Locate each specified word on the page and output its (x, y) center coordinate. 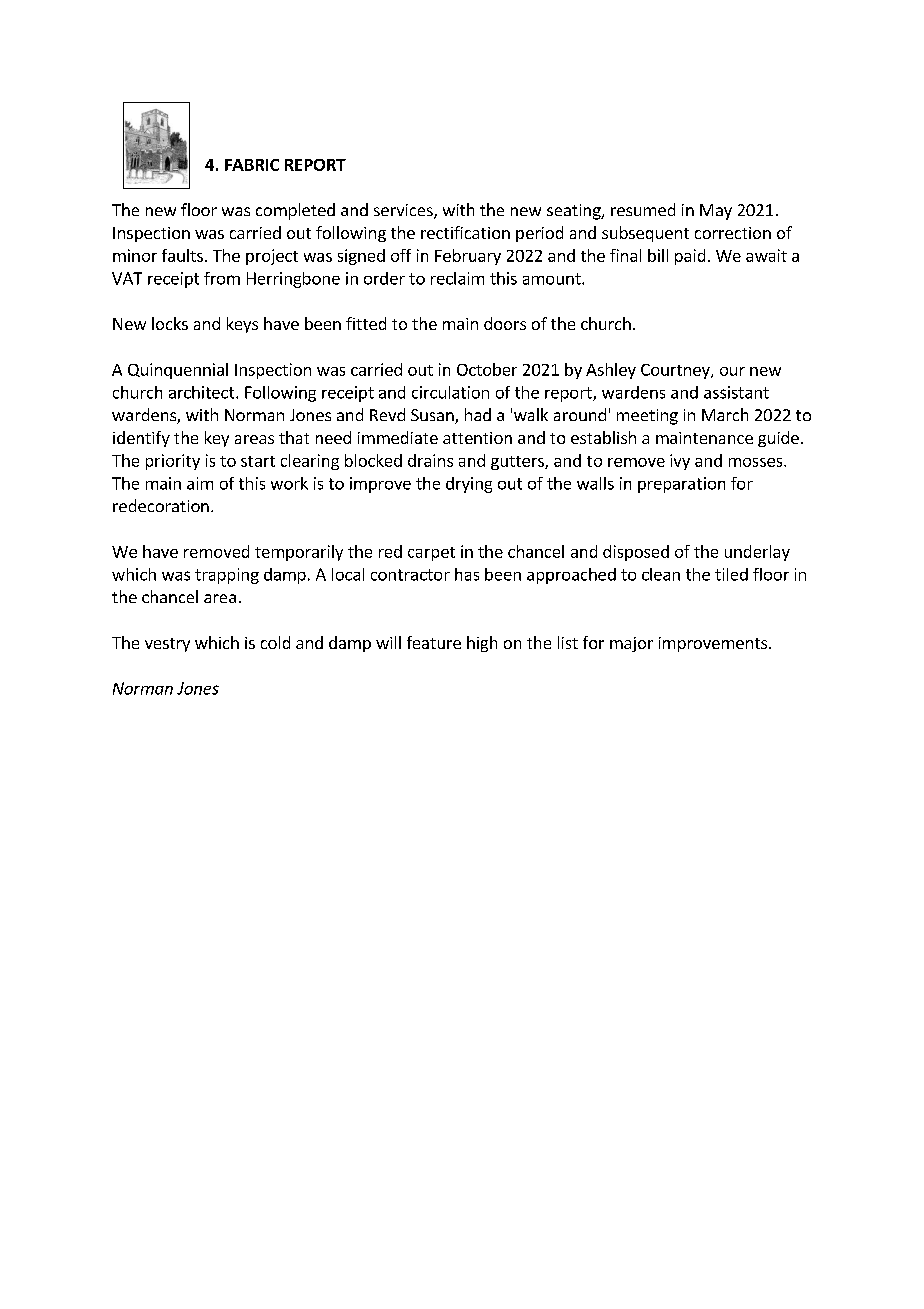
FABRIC (252, 165)
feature (434, 642)
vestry (167, 645)
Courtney (676, 371)
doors (505, 323)
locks (170, 323)
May (716, 212)
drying (469, 485)
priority (173, 462)
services (404, 211)
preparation (681, 485)
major (631, 644)
